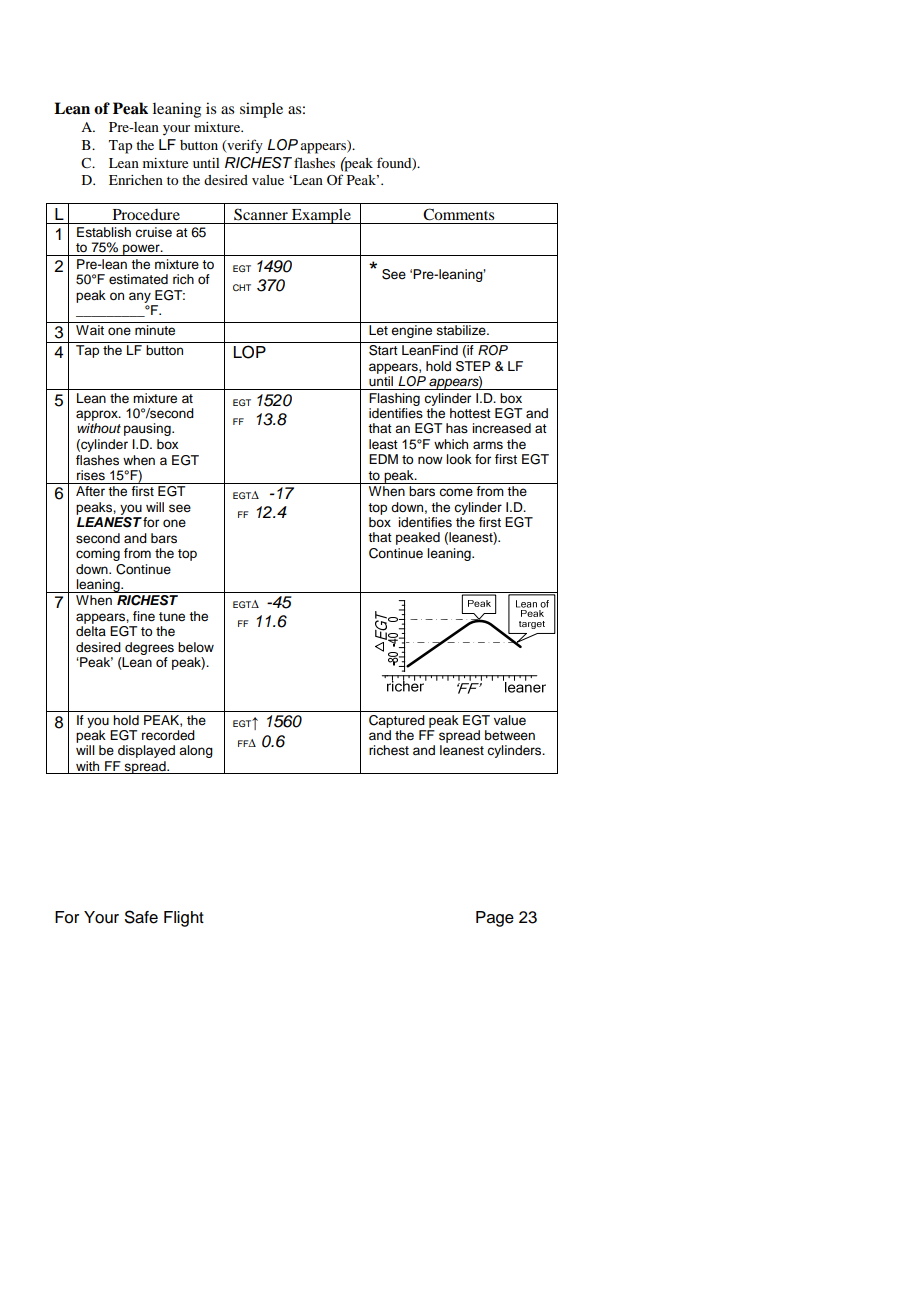 This screenshot has width=924, height=1308. What do you see at coordinates (261, 110) in the screenshot?
I see `simple` at bounding box center [261, 110].
